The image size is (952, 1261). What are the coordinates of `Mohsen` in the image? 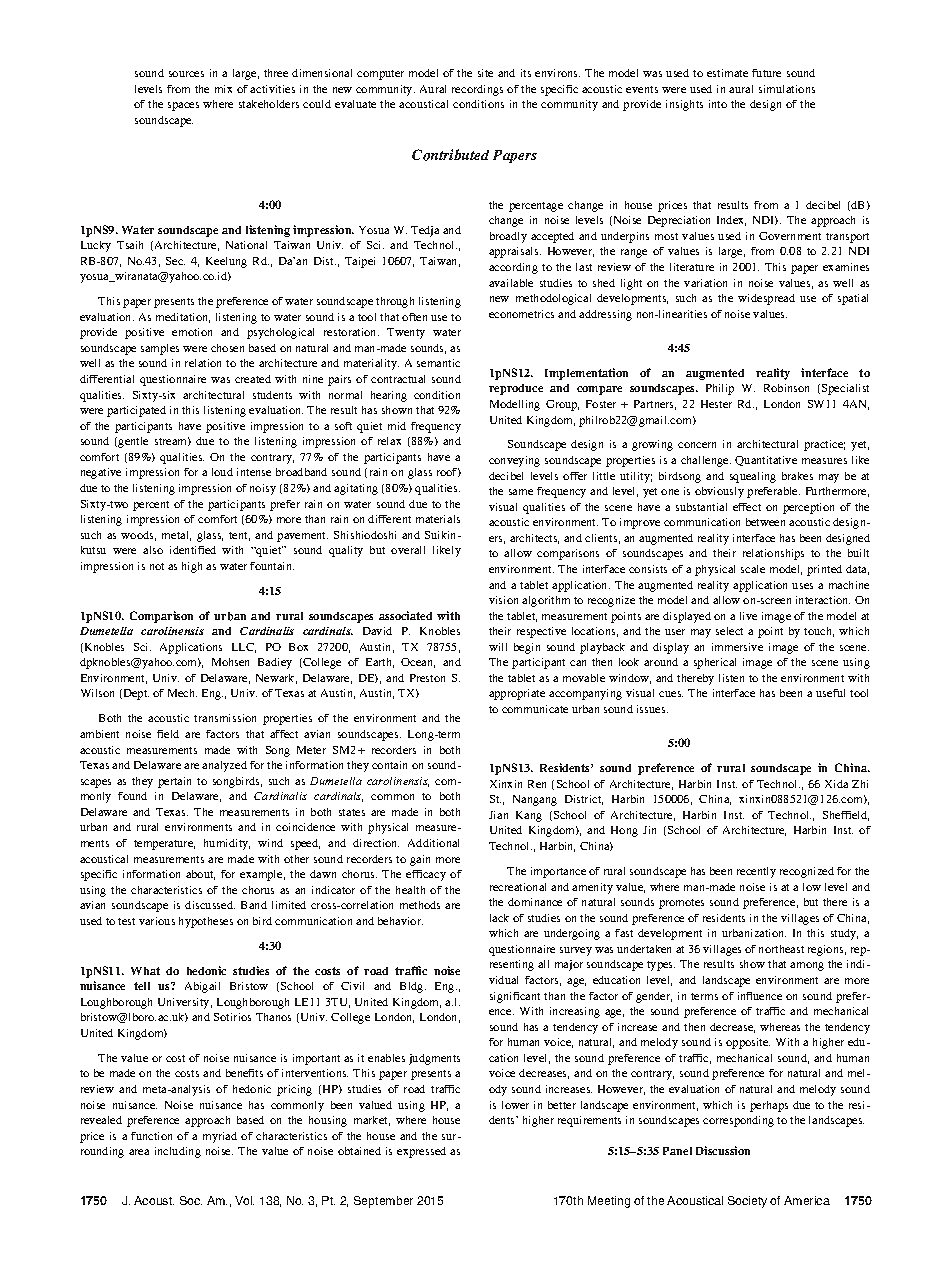 It's located at (230, 662).
